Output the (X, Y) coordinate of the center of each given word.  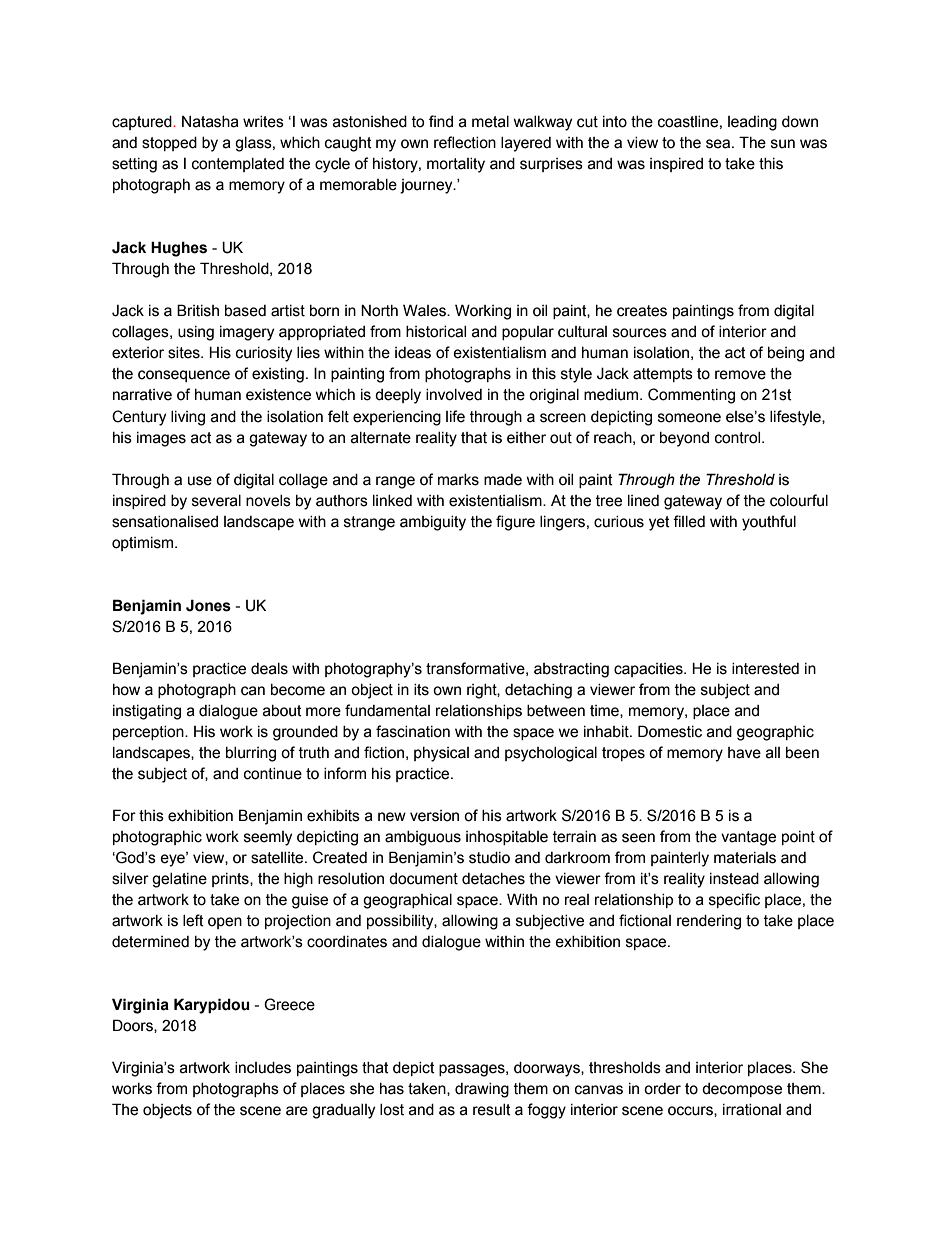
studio (489, 858)
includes (263, 1068)
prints (231, 880)
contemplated (238, 165)
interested (765, 669)
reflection (465, 142)
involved (454, 395)
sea (719, 144)
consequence (184, 376)
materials (745, 858)
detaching (538, 691)
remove (740, 375)
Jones (208, 605)
